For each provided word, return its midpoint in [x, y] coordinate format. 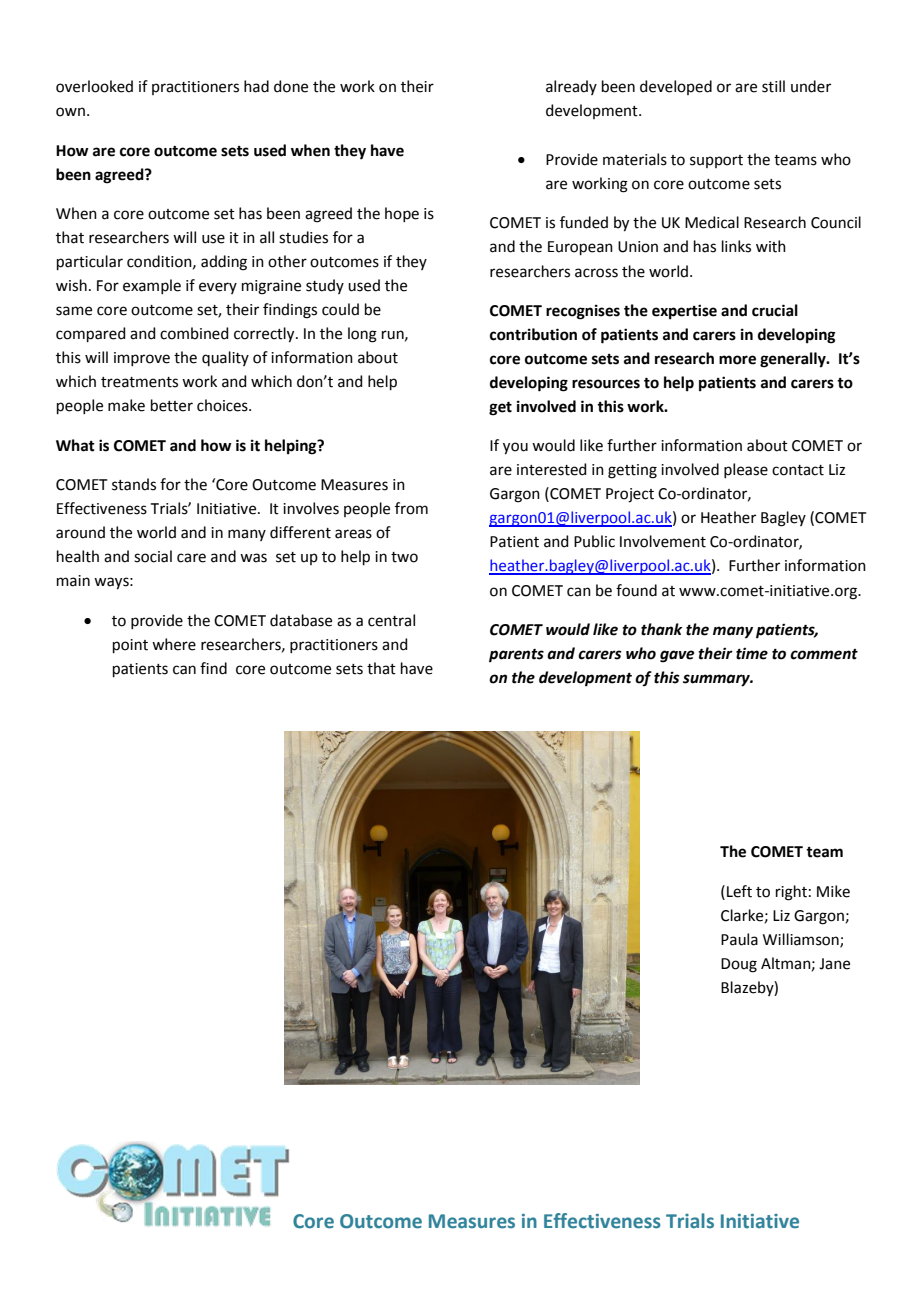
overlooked [94, 86]
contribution [533, 334]
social [153, 556]
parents [516, 656]
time [752, 653]
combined [194, 333]
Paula [739, 939]
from [411, 508]
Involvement [663, 541]
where [174, 644]
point [130, 646]
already [571, 87]
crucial [775, 310]
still [773, 86]
